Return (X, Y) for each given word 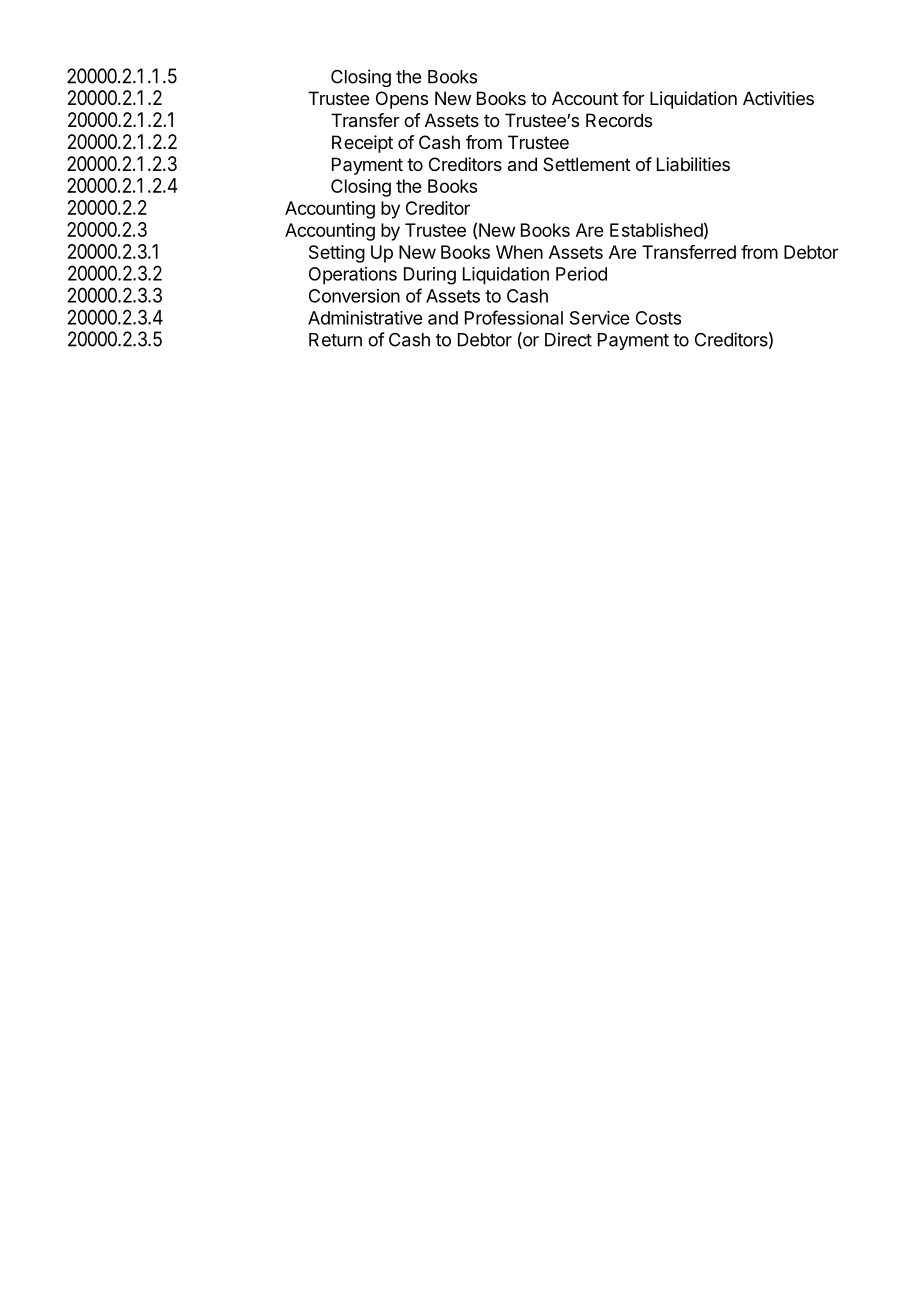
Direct (568, 339)
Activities (778, 98)
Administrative (365, 318)
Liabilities (693, 164)
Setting (337, 254)
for (633, 98)
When (519, 252)
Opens (402, 100)
